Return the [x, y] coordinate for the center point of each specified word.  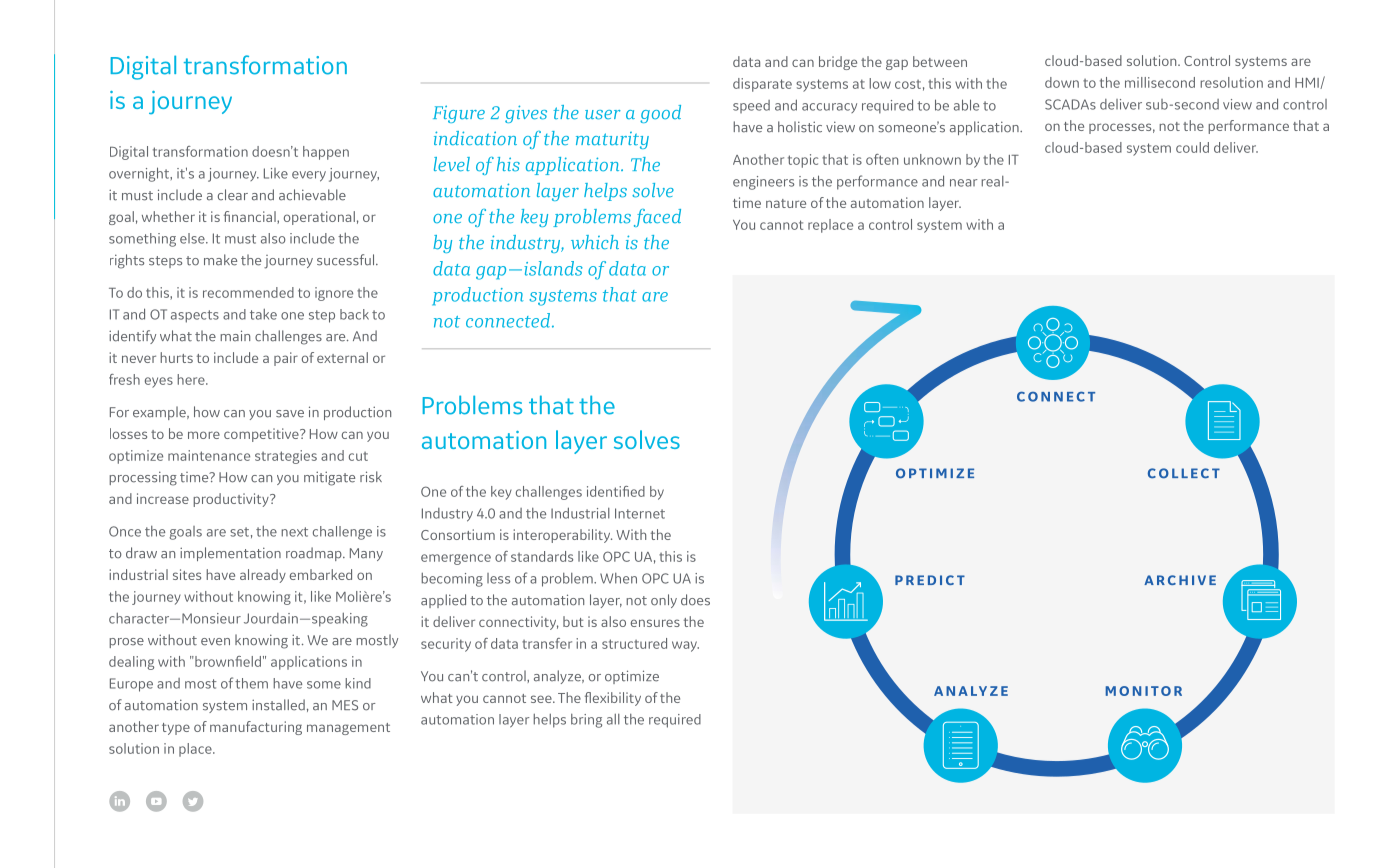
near [963, 183]
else [193, 238]
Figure [459, 114]
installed [278, 705]
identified [616, 491]
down [1062, 82]
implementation [230, 554]
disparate [762, 85]
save [290, 414]
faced [657, 218]
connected [509, 320]
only [664, 601]
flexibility [613, 699]
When [618, 578]
